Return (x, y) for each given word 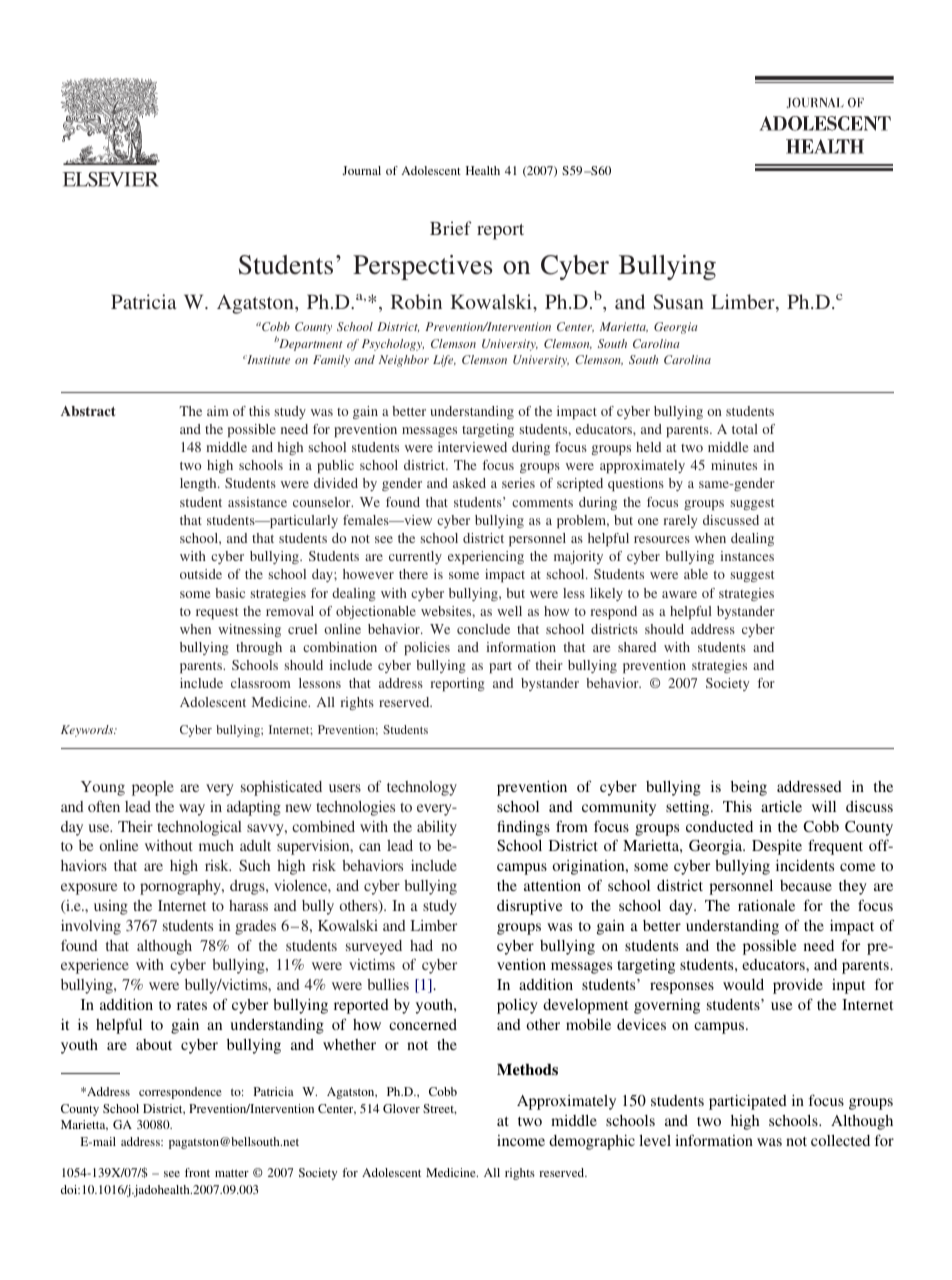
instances (747, 556)
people (153, 788)
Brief (451, 228)
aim (218, 411)
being (749, 788)
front (197, 1172)
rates (192, 1005)
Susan (678, 302)
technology (422, 788)
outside (201, 574)
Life (444, 361)
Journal (361, 170)
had (421, 945)
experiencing (486, 557)
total (745, 429)
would (743, 984)
